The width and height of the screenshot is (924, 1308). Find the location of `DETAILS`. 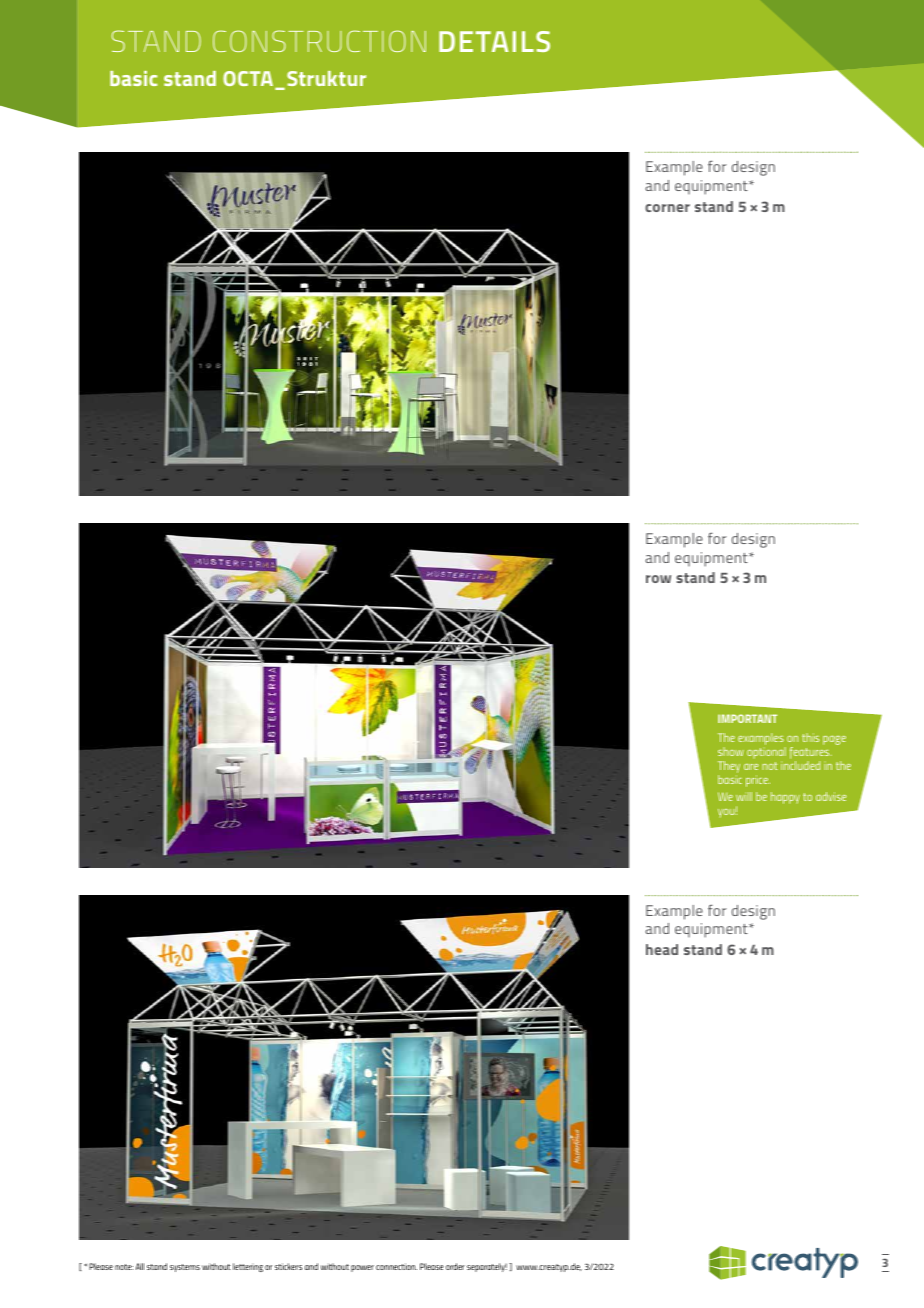

DETAILS is located at coordinates (494, 41).
